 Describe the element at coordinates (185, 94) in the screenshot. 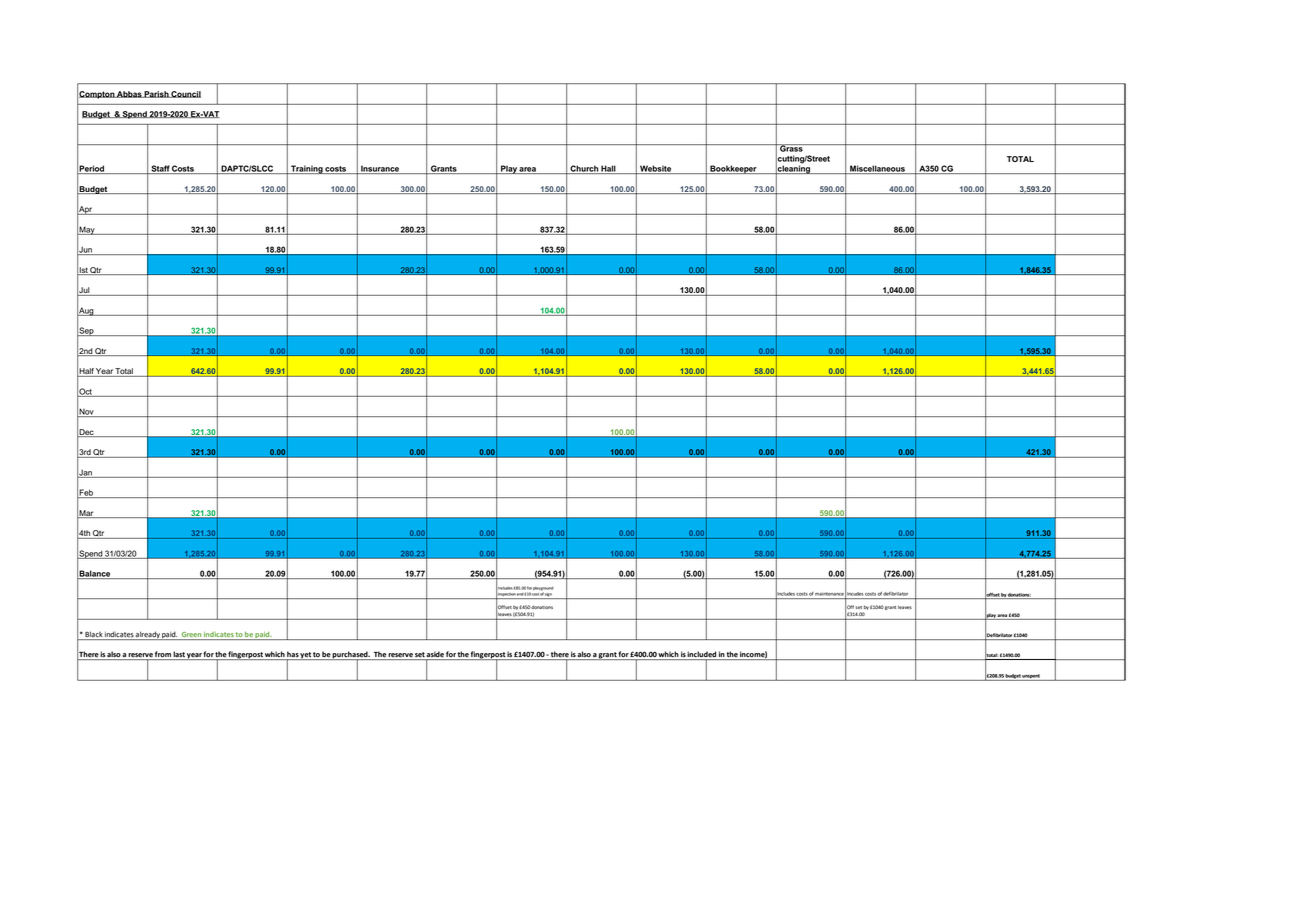

I see `Council` at that location.
